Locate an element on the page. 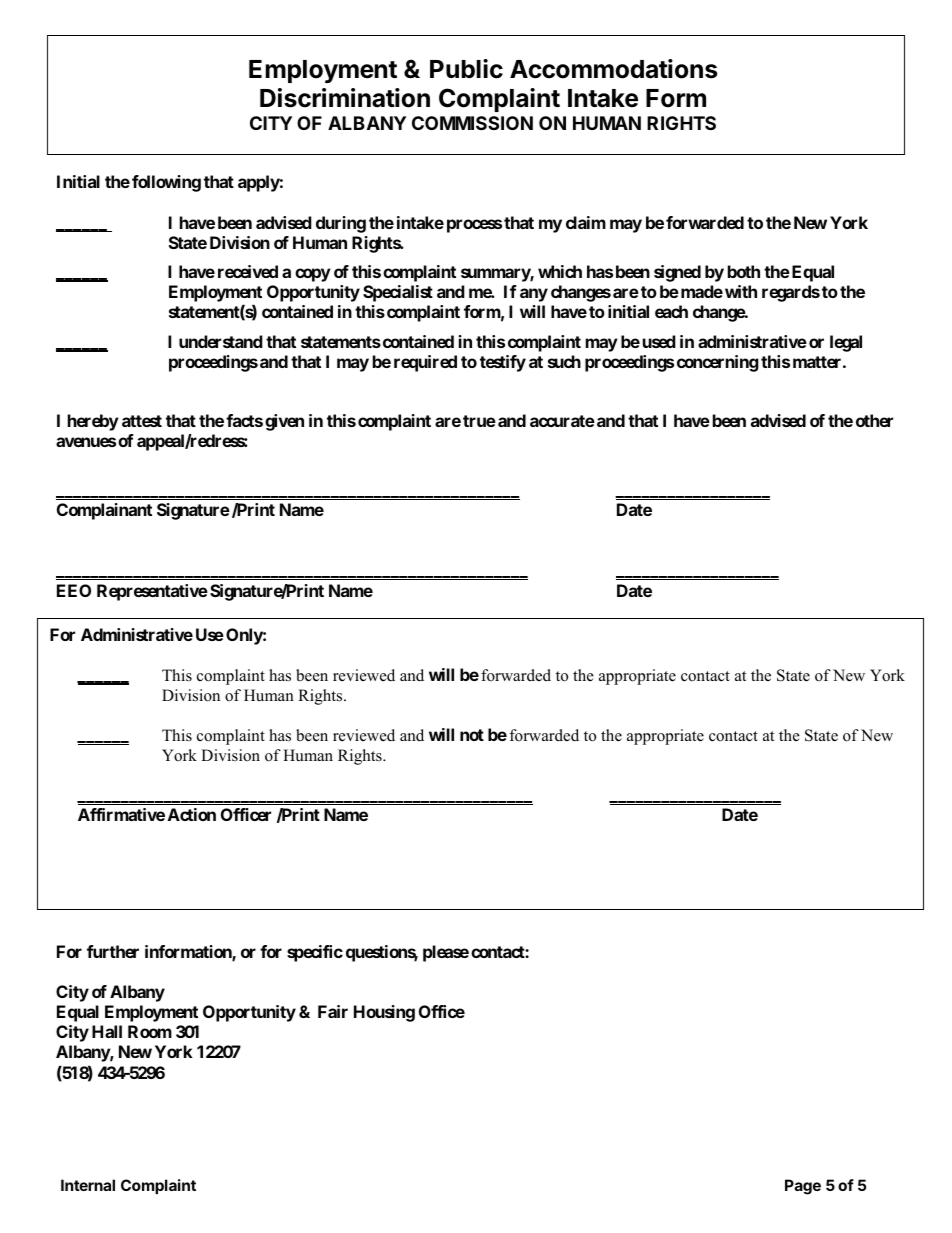 The height and width of the document is (1233, 952). Internal is located at coordinates (88, 1185).
